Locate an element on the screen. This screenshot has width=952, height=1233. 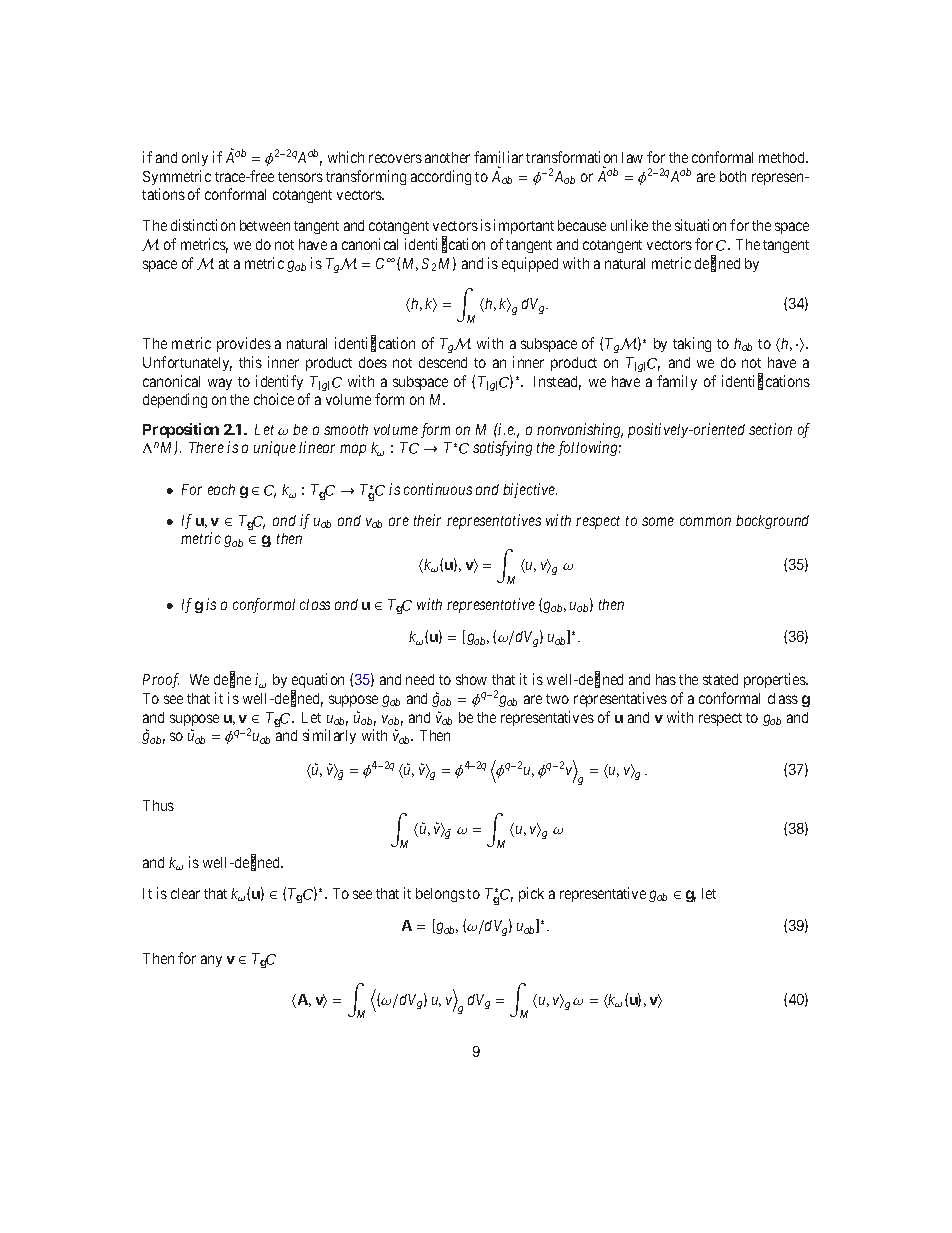
There is located at coordinates (206, 447).
